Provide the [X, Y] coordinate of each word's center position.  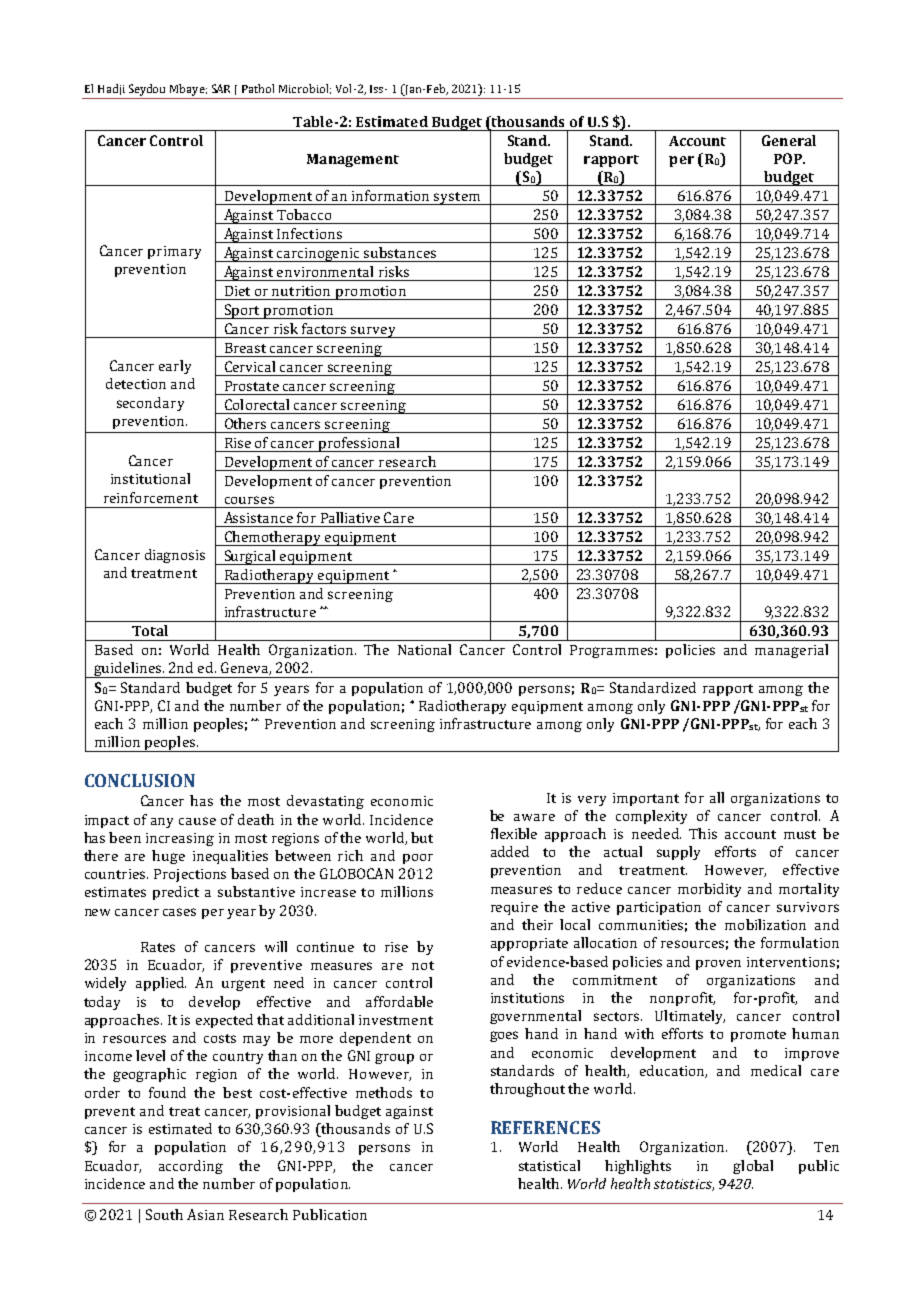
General [789, 140]
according [191, 1167]
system [457, 198]
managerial [791, 651]
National [424, 649]
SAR [221, 88]
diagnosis [175, 556]
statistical [549, 1165]
